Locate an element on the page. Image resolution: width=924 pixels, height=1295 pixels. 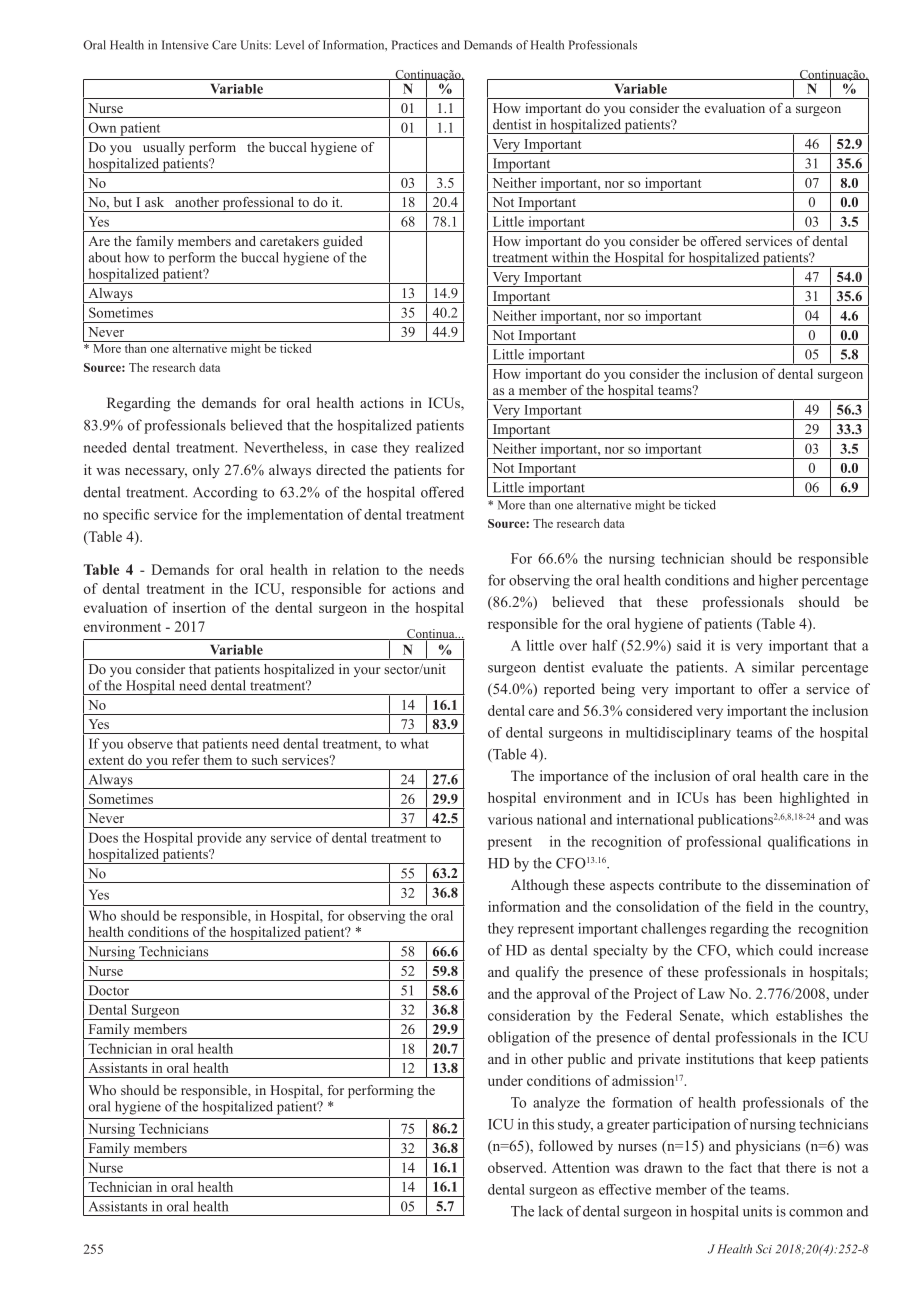
field is located at coordinates (759, 906).
